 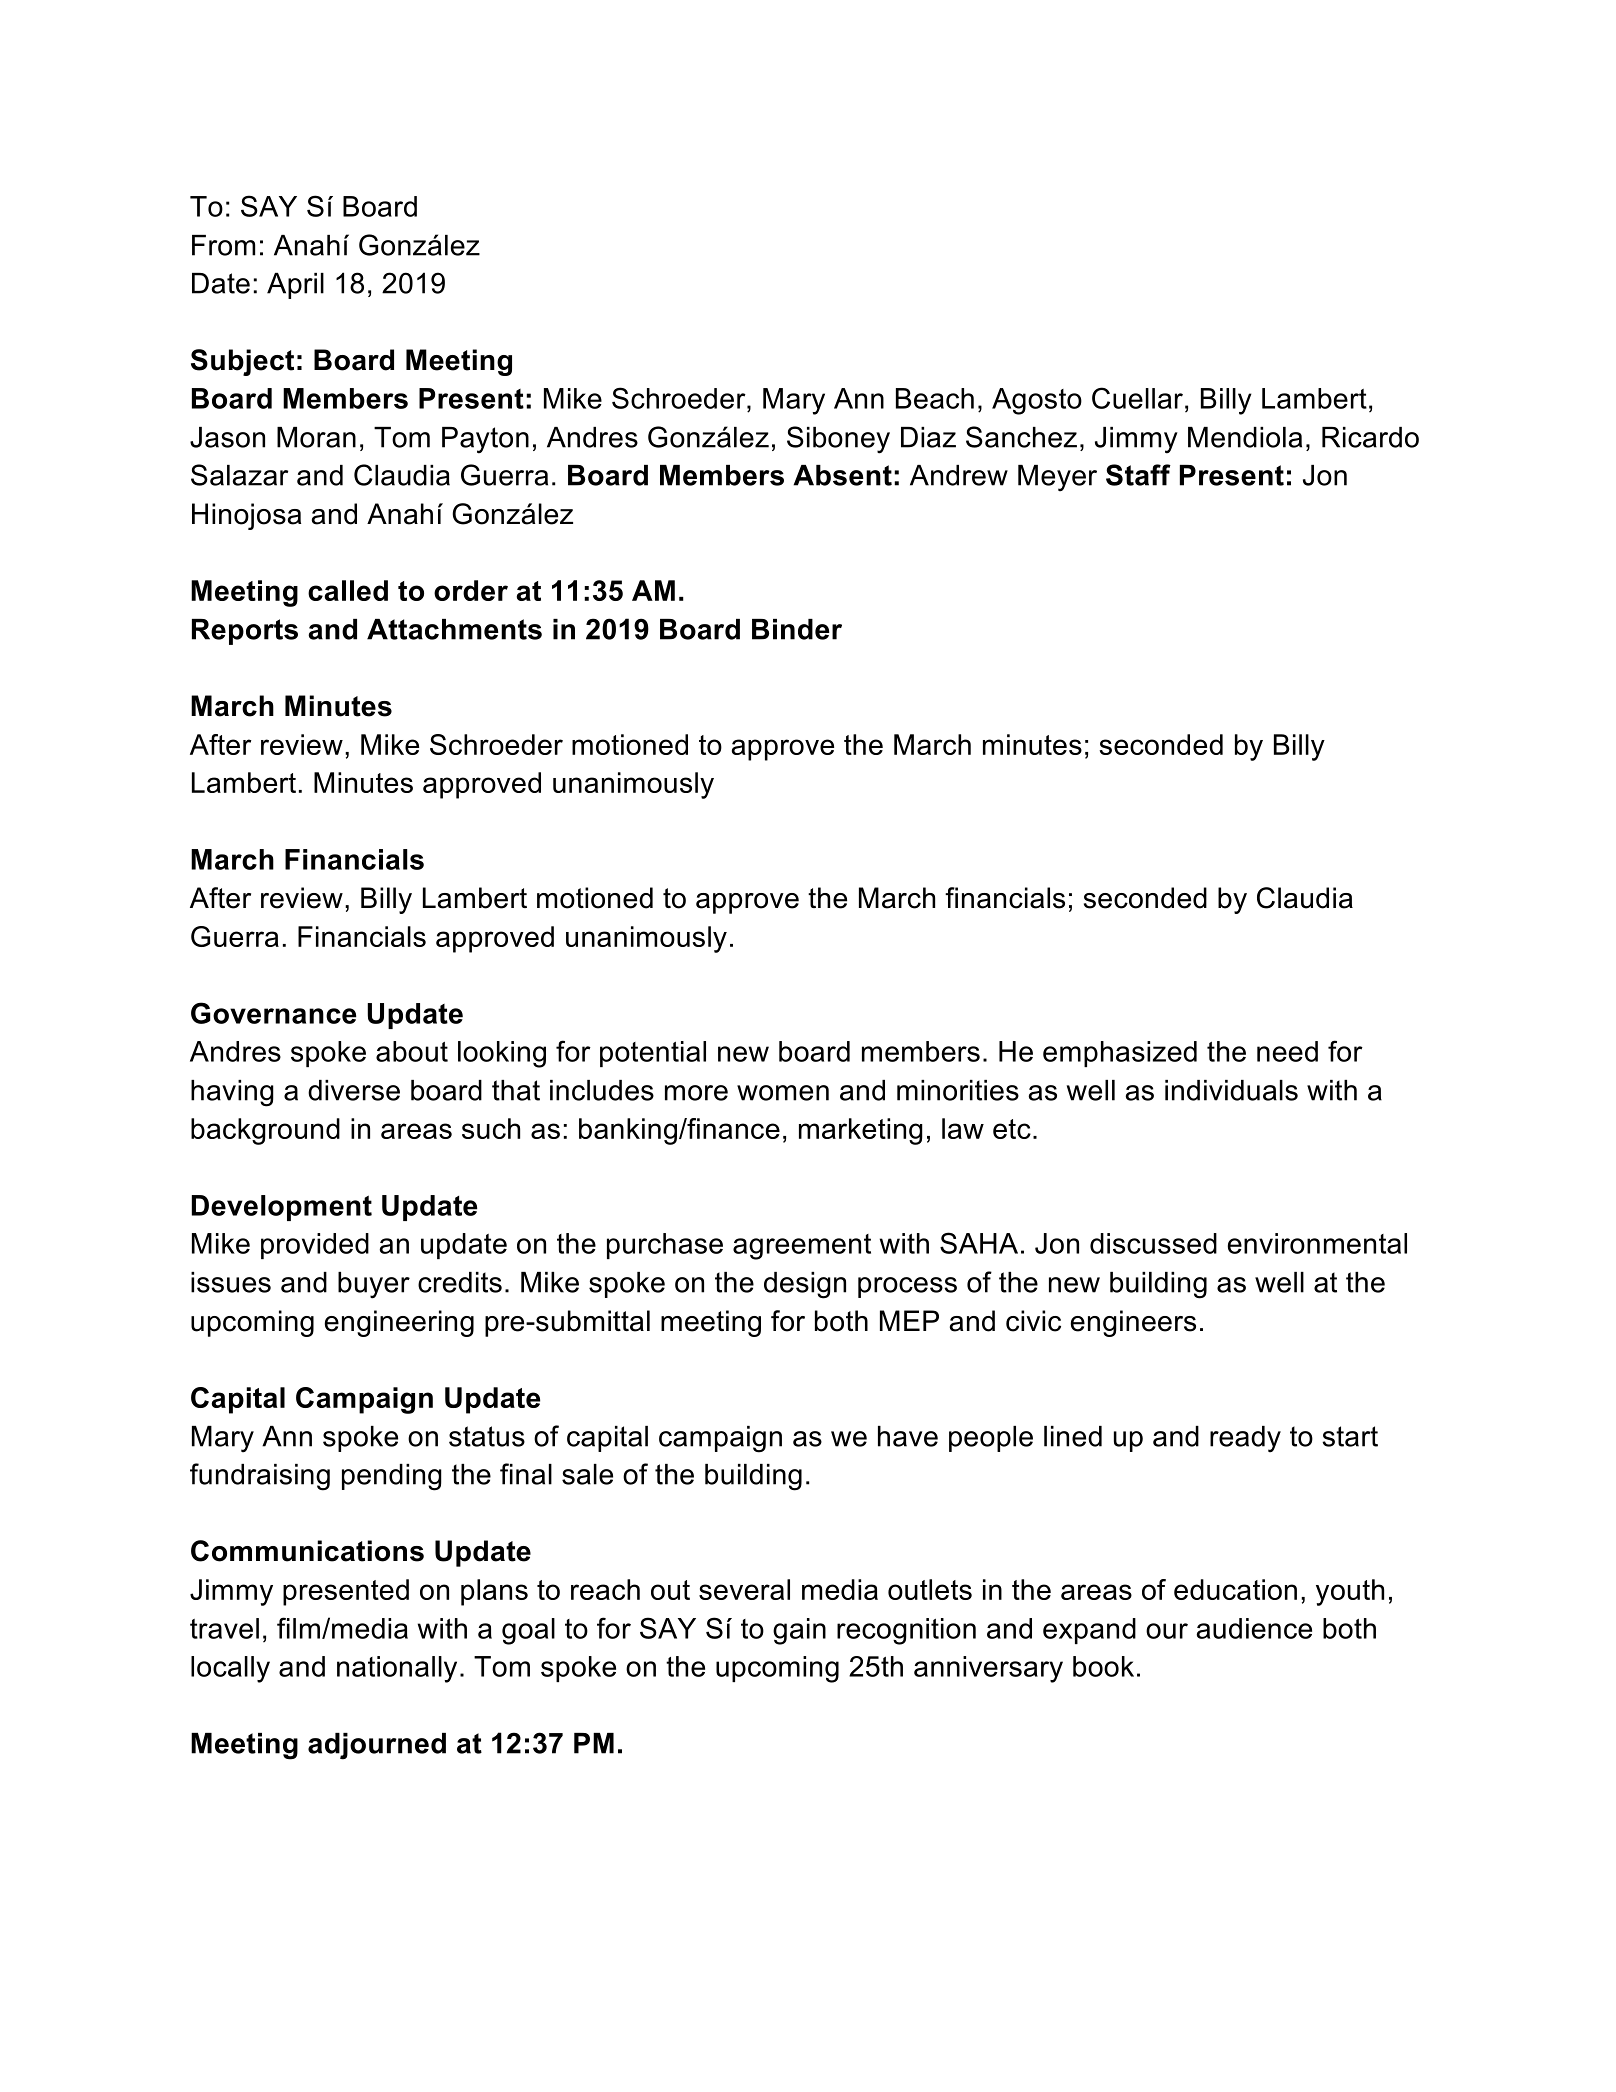 What do you see at coordinates (935, 398) in the image?
I see `Beach` at bounding box center [935, 398].
